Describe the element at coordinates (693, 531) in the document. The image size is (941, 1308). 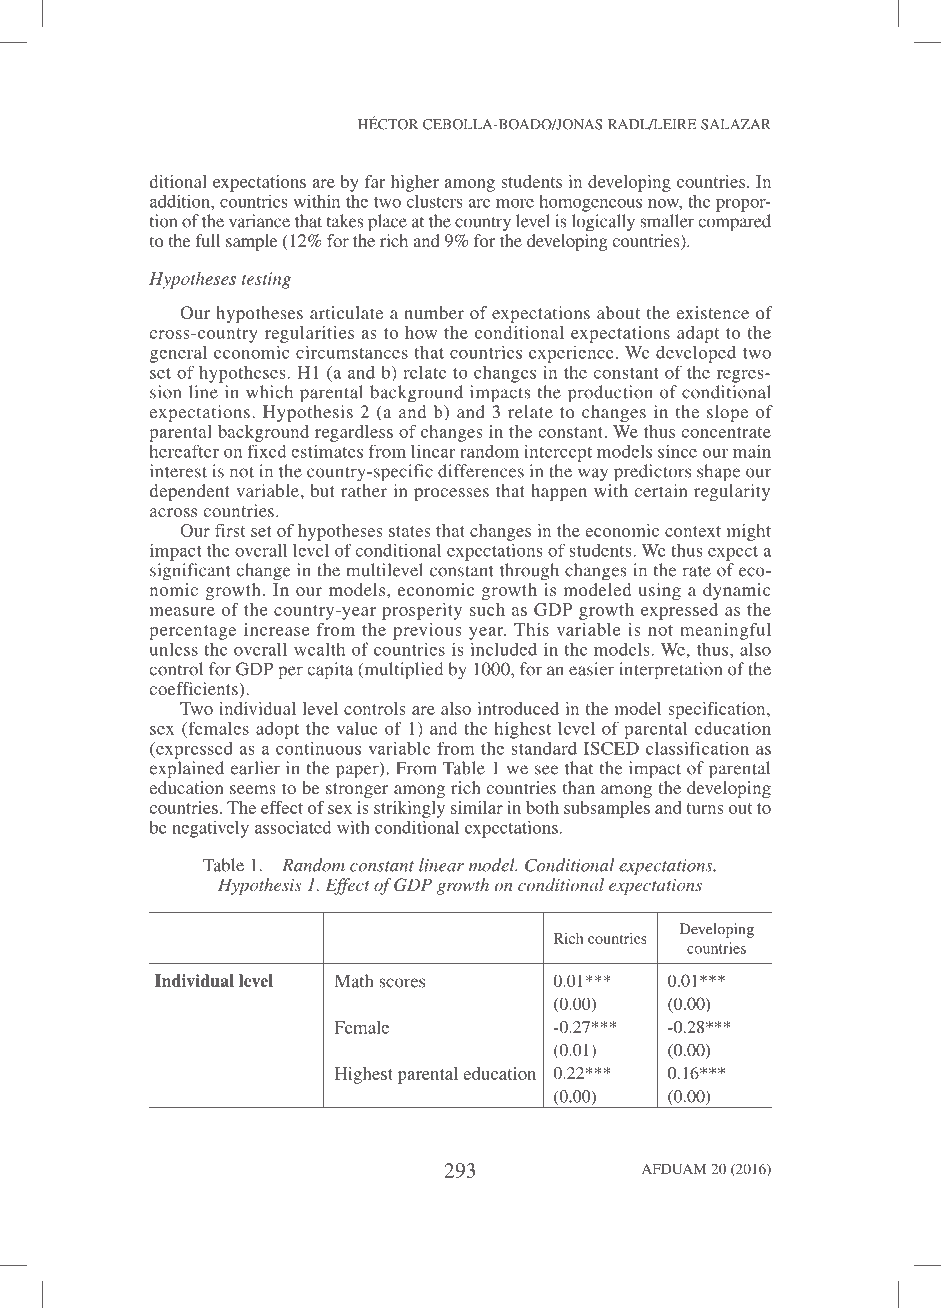
I see `context` at that location.
